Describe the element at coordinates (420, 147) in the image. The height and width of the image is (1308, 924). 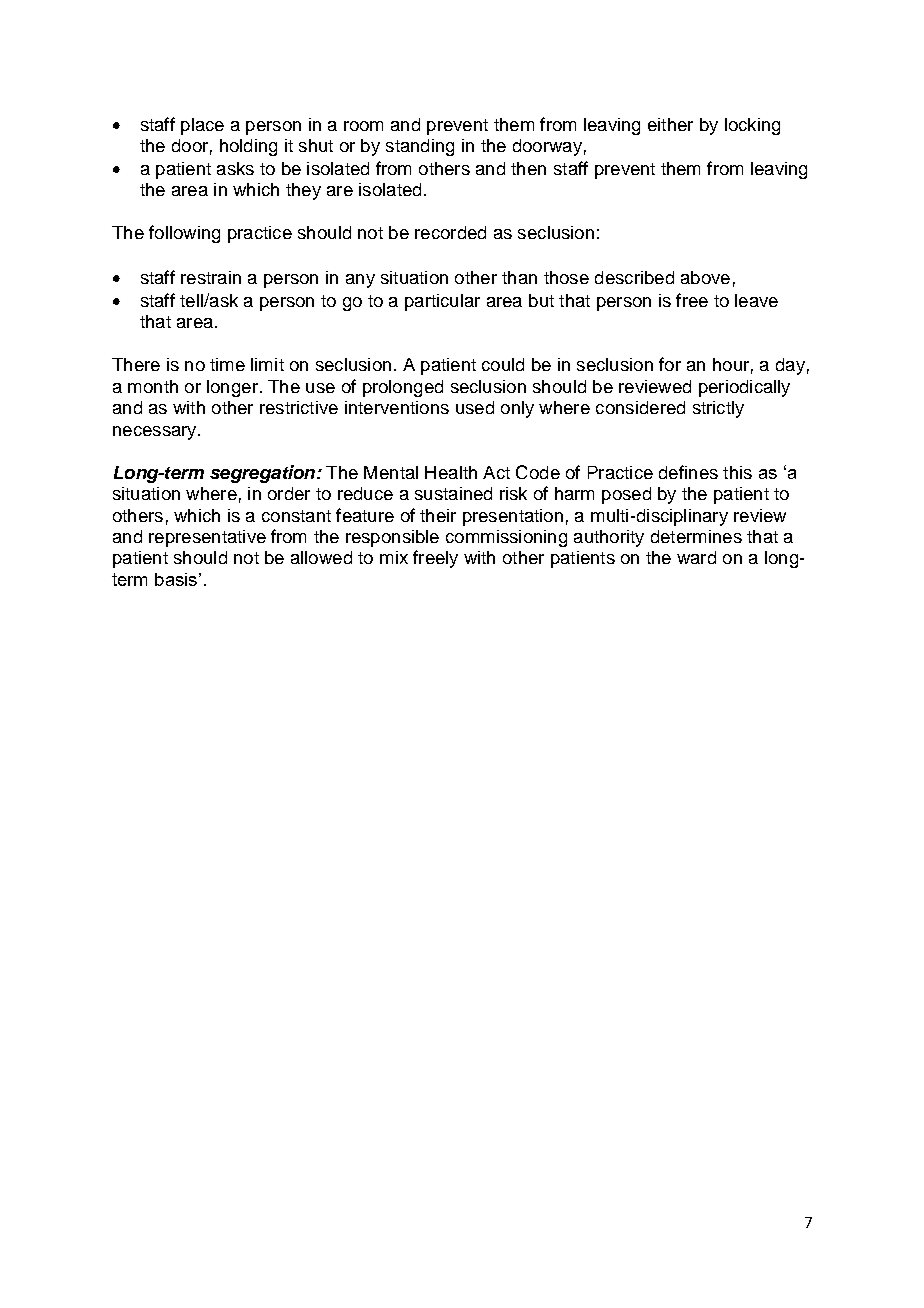
I see `standing` at that location.
